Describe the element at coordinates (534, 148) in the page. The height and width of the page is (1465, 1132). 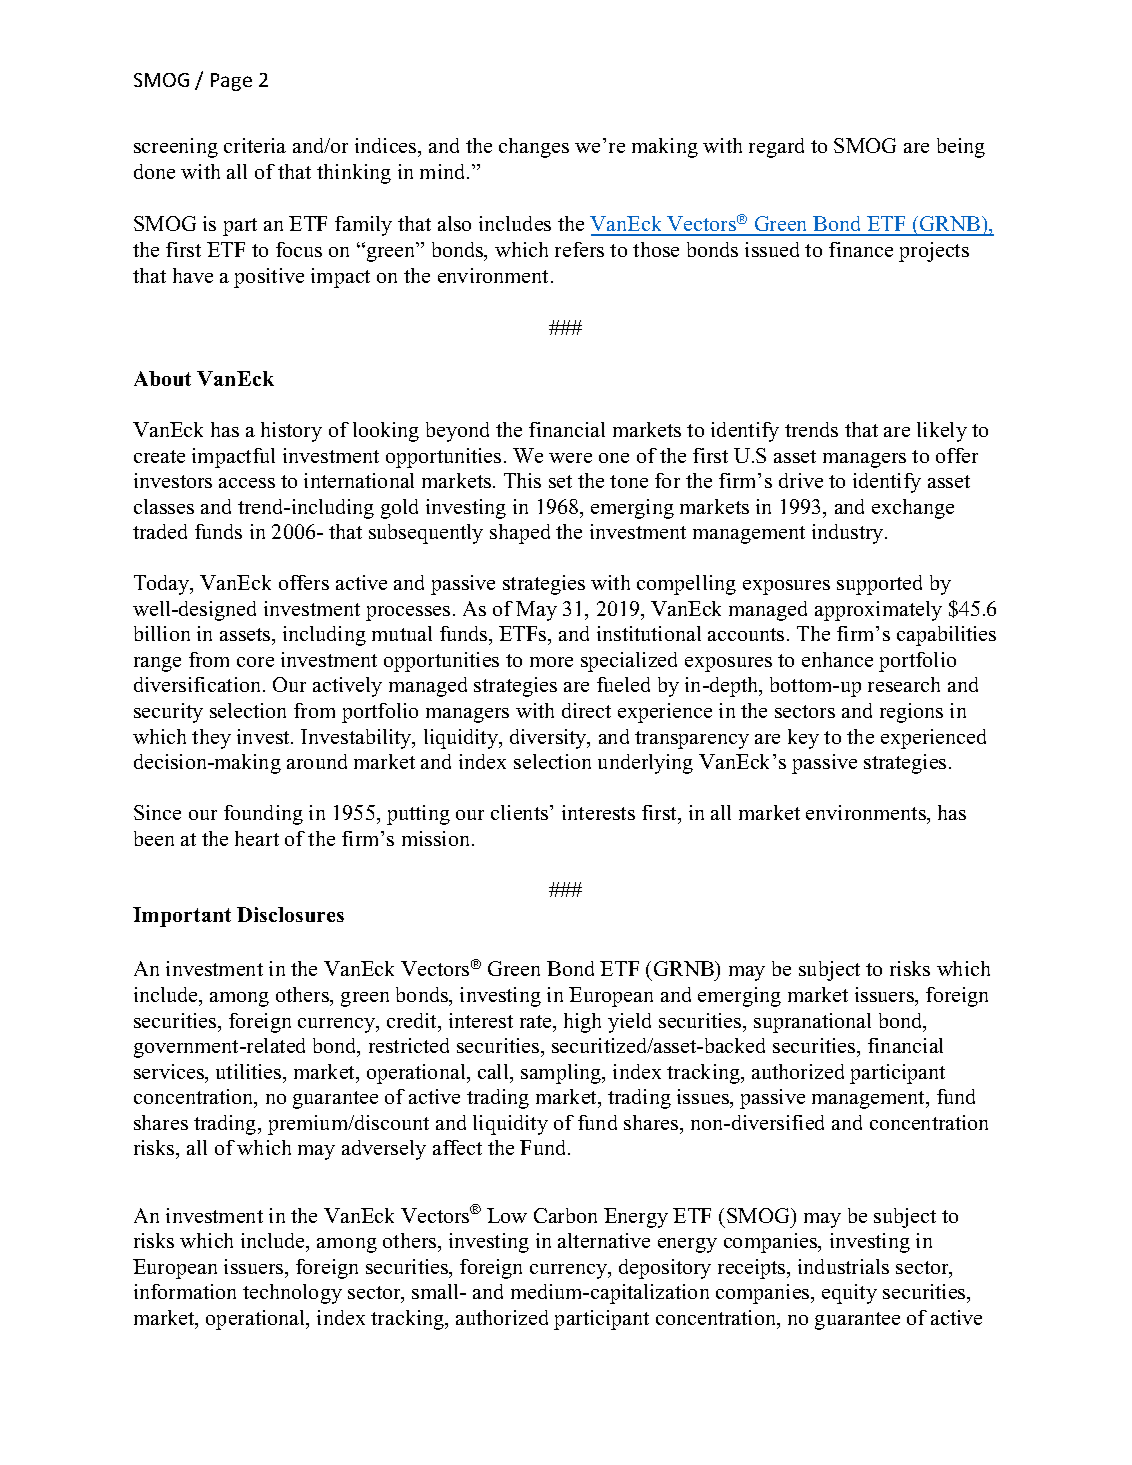
I see `changes` at that location.
